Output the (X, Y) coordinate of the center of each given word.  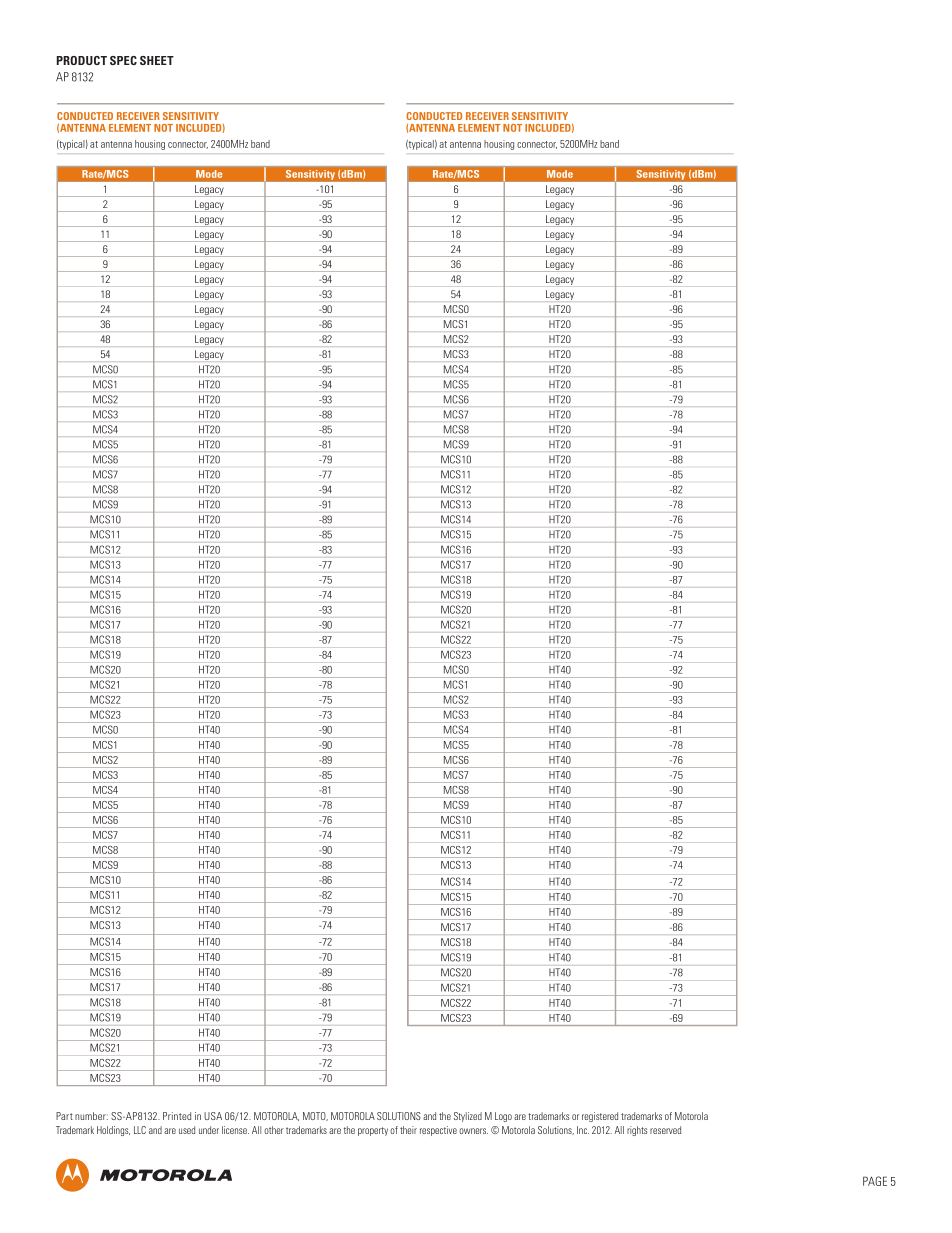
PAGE (875, 1181)
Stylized (468, 1117)
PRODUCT (82, 60)
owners (473, 1131)
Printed (177, 1116)
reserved (665, 1130)
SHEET (157, 60)
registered (600, 1117)
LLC (140, 1130)
